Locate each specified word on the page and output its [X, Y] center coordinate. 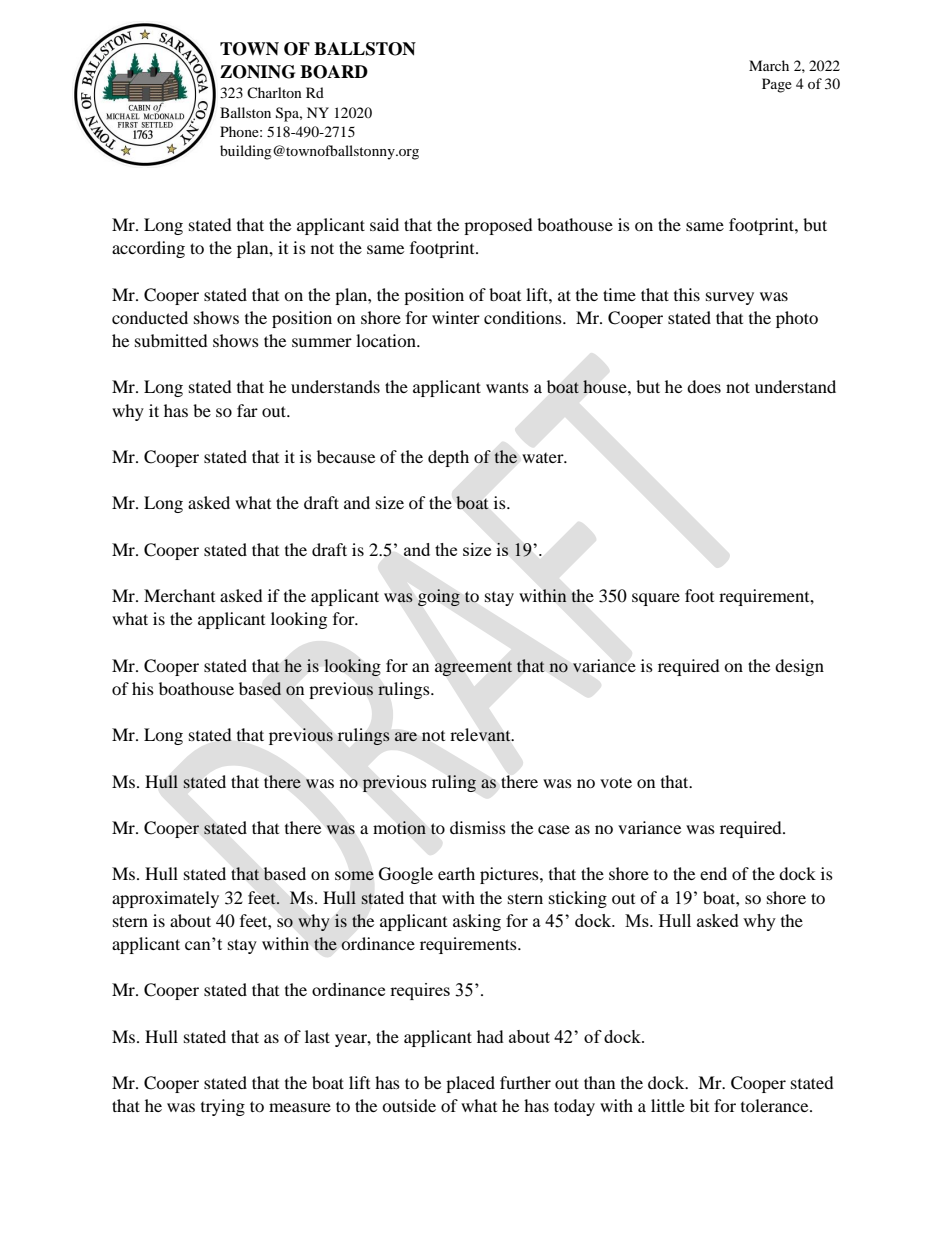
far [247, 410]
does [704, 386]
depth [448, 458]
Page [777, 85]
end [713, 873]
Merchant [179, 595]
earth [456, 873]
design [799, 667]
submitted [171, 340]
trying [223, 1107]
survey [730, 298]
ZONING [257, 72]
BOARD [334, 72]
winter [456, 317]
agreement [473, 668]
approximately [165, 899]
